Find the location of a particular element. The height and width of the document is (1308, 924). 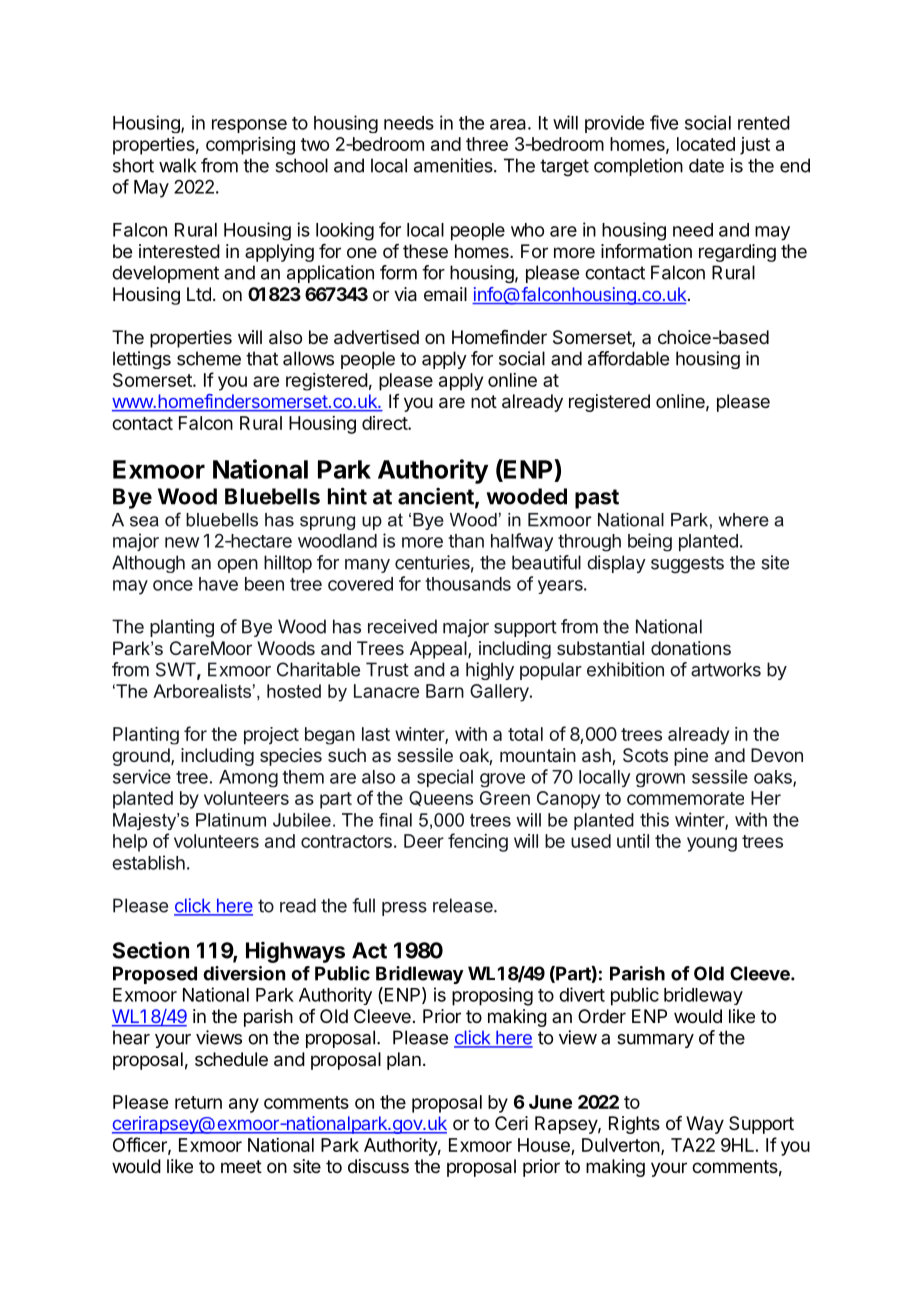

return is located at coordinates (198, 1102).
